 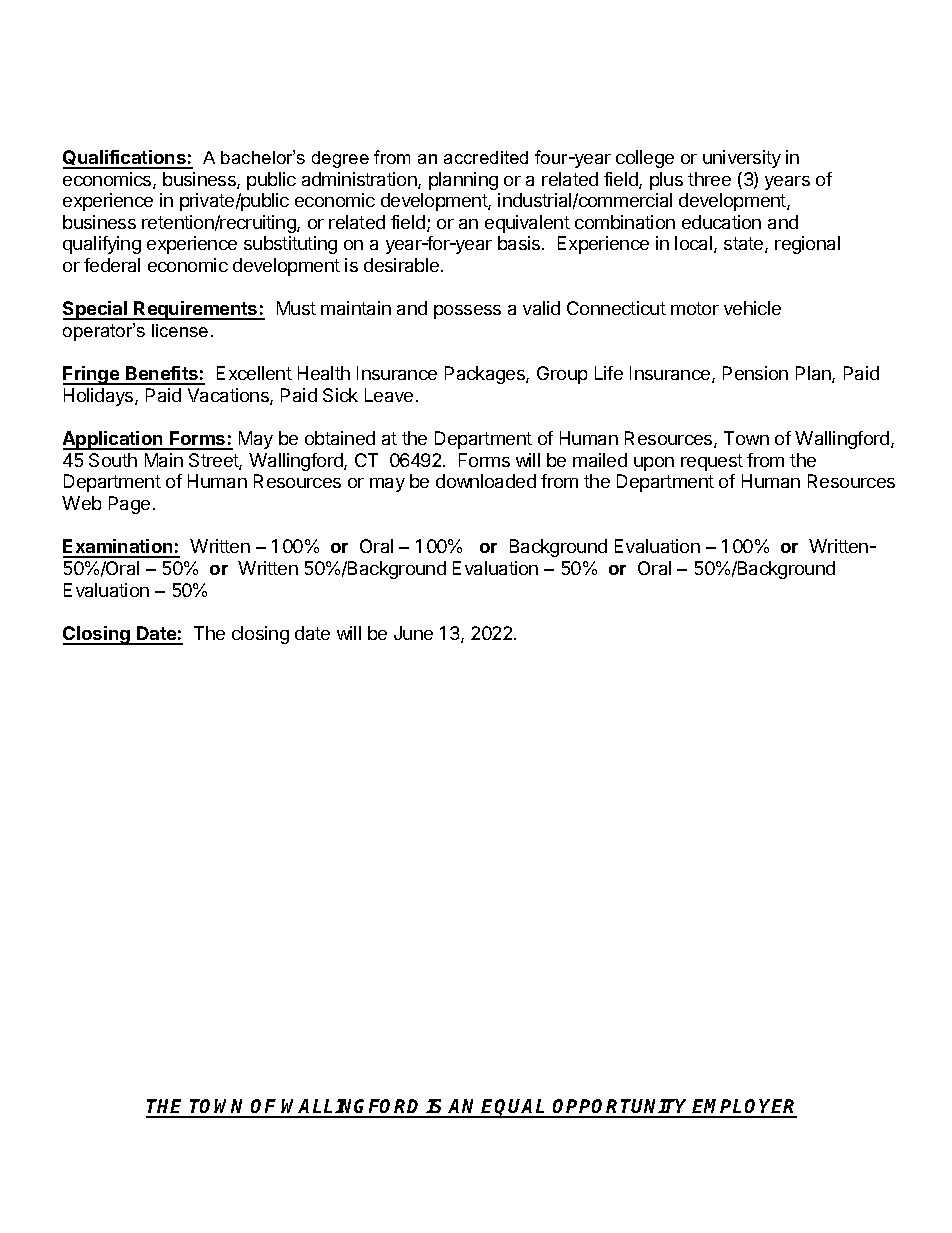 What do you see at coordinates (125, 159) in the screenshot?
I see `Qualifications` at bounding box center [125, 159].
